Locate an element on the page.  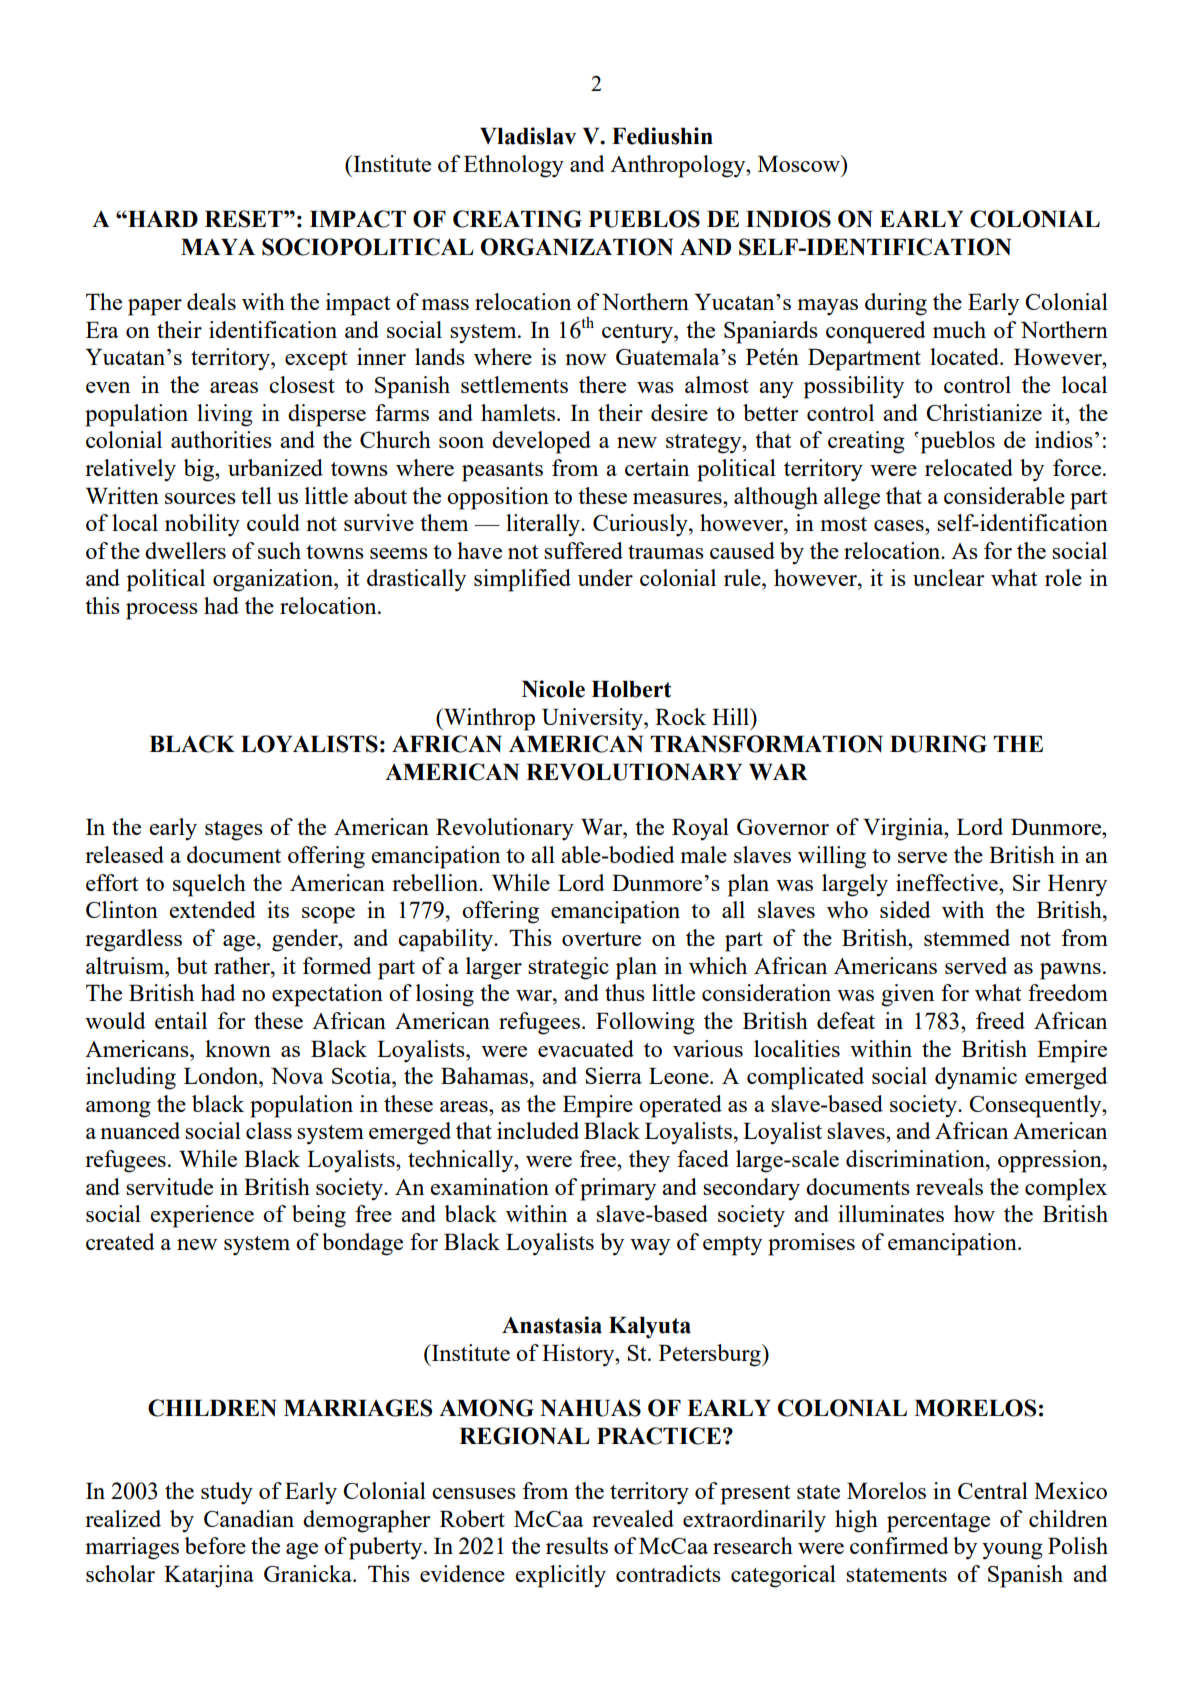
RESET is located at coordinates (245, 219).
